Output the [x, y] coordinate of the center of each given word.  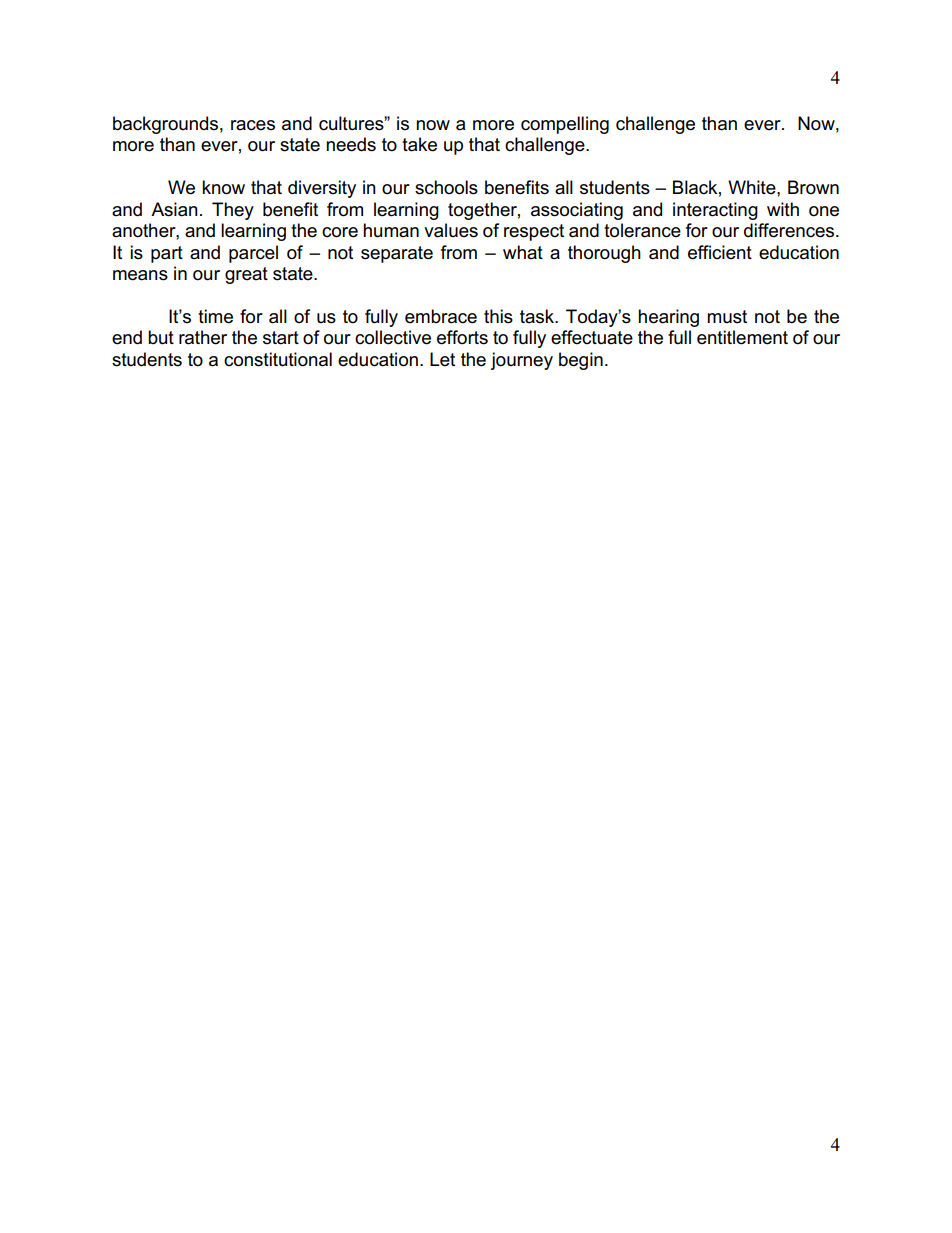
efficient [720, 252]
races [253, 125]
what [523, 252]
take [419, 144]
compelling [565, 125]
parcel [253, 254]
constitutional [278, 359]
